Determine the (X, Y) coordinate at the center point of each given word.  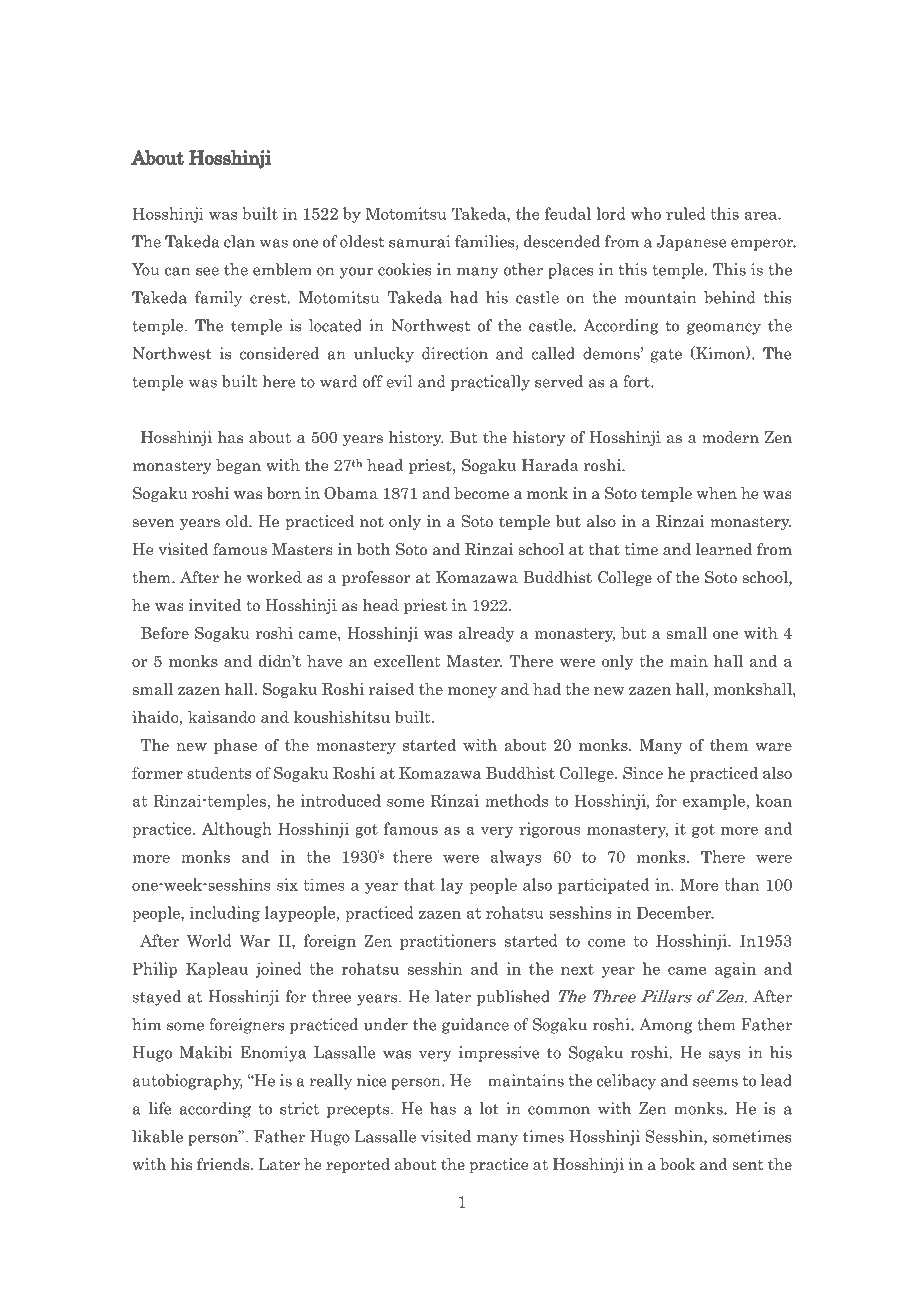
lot (489, 1108)
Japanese (691, 243)
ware (773, 747)
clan (239, 241)
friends (223, 1164)
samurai (419, 241)
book (677, 1164)
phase (235, 746)
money (472, 692)
